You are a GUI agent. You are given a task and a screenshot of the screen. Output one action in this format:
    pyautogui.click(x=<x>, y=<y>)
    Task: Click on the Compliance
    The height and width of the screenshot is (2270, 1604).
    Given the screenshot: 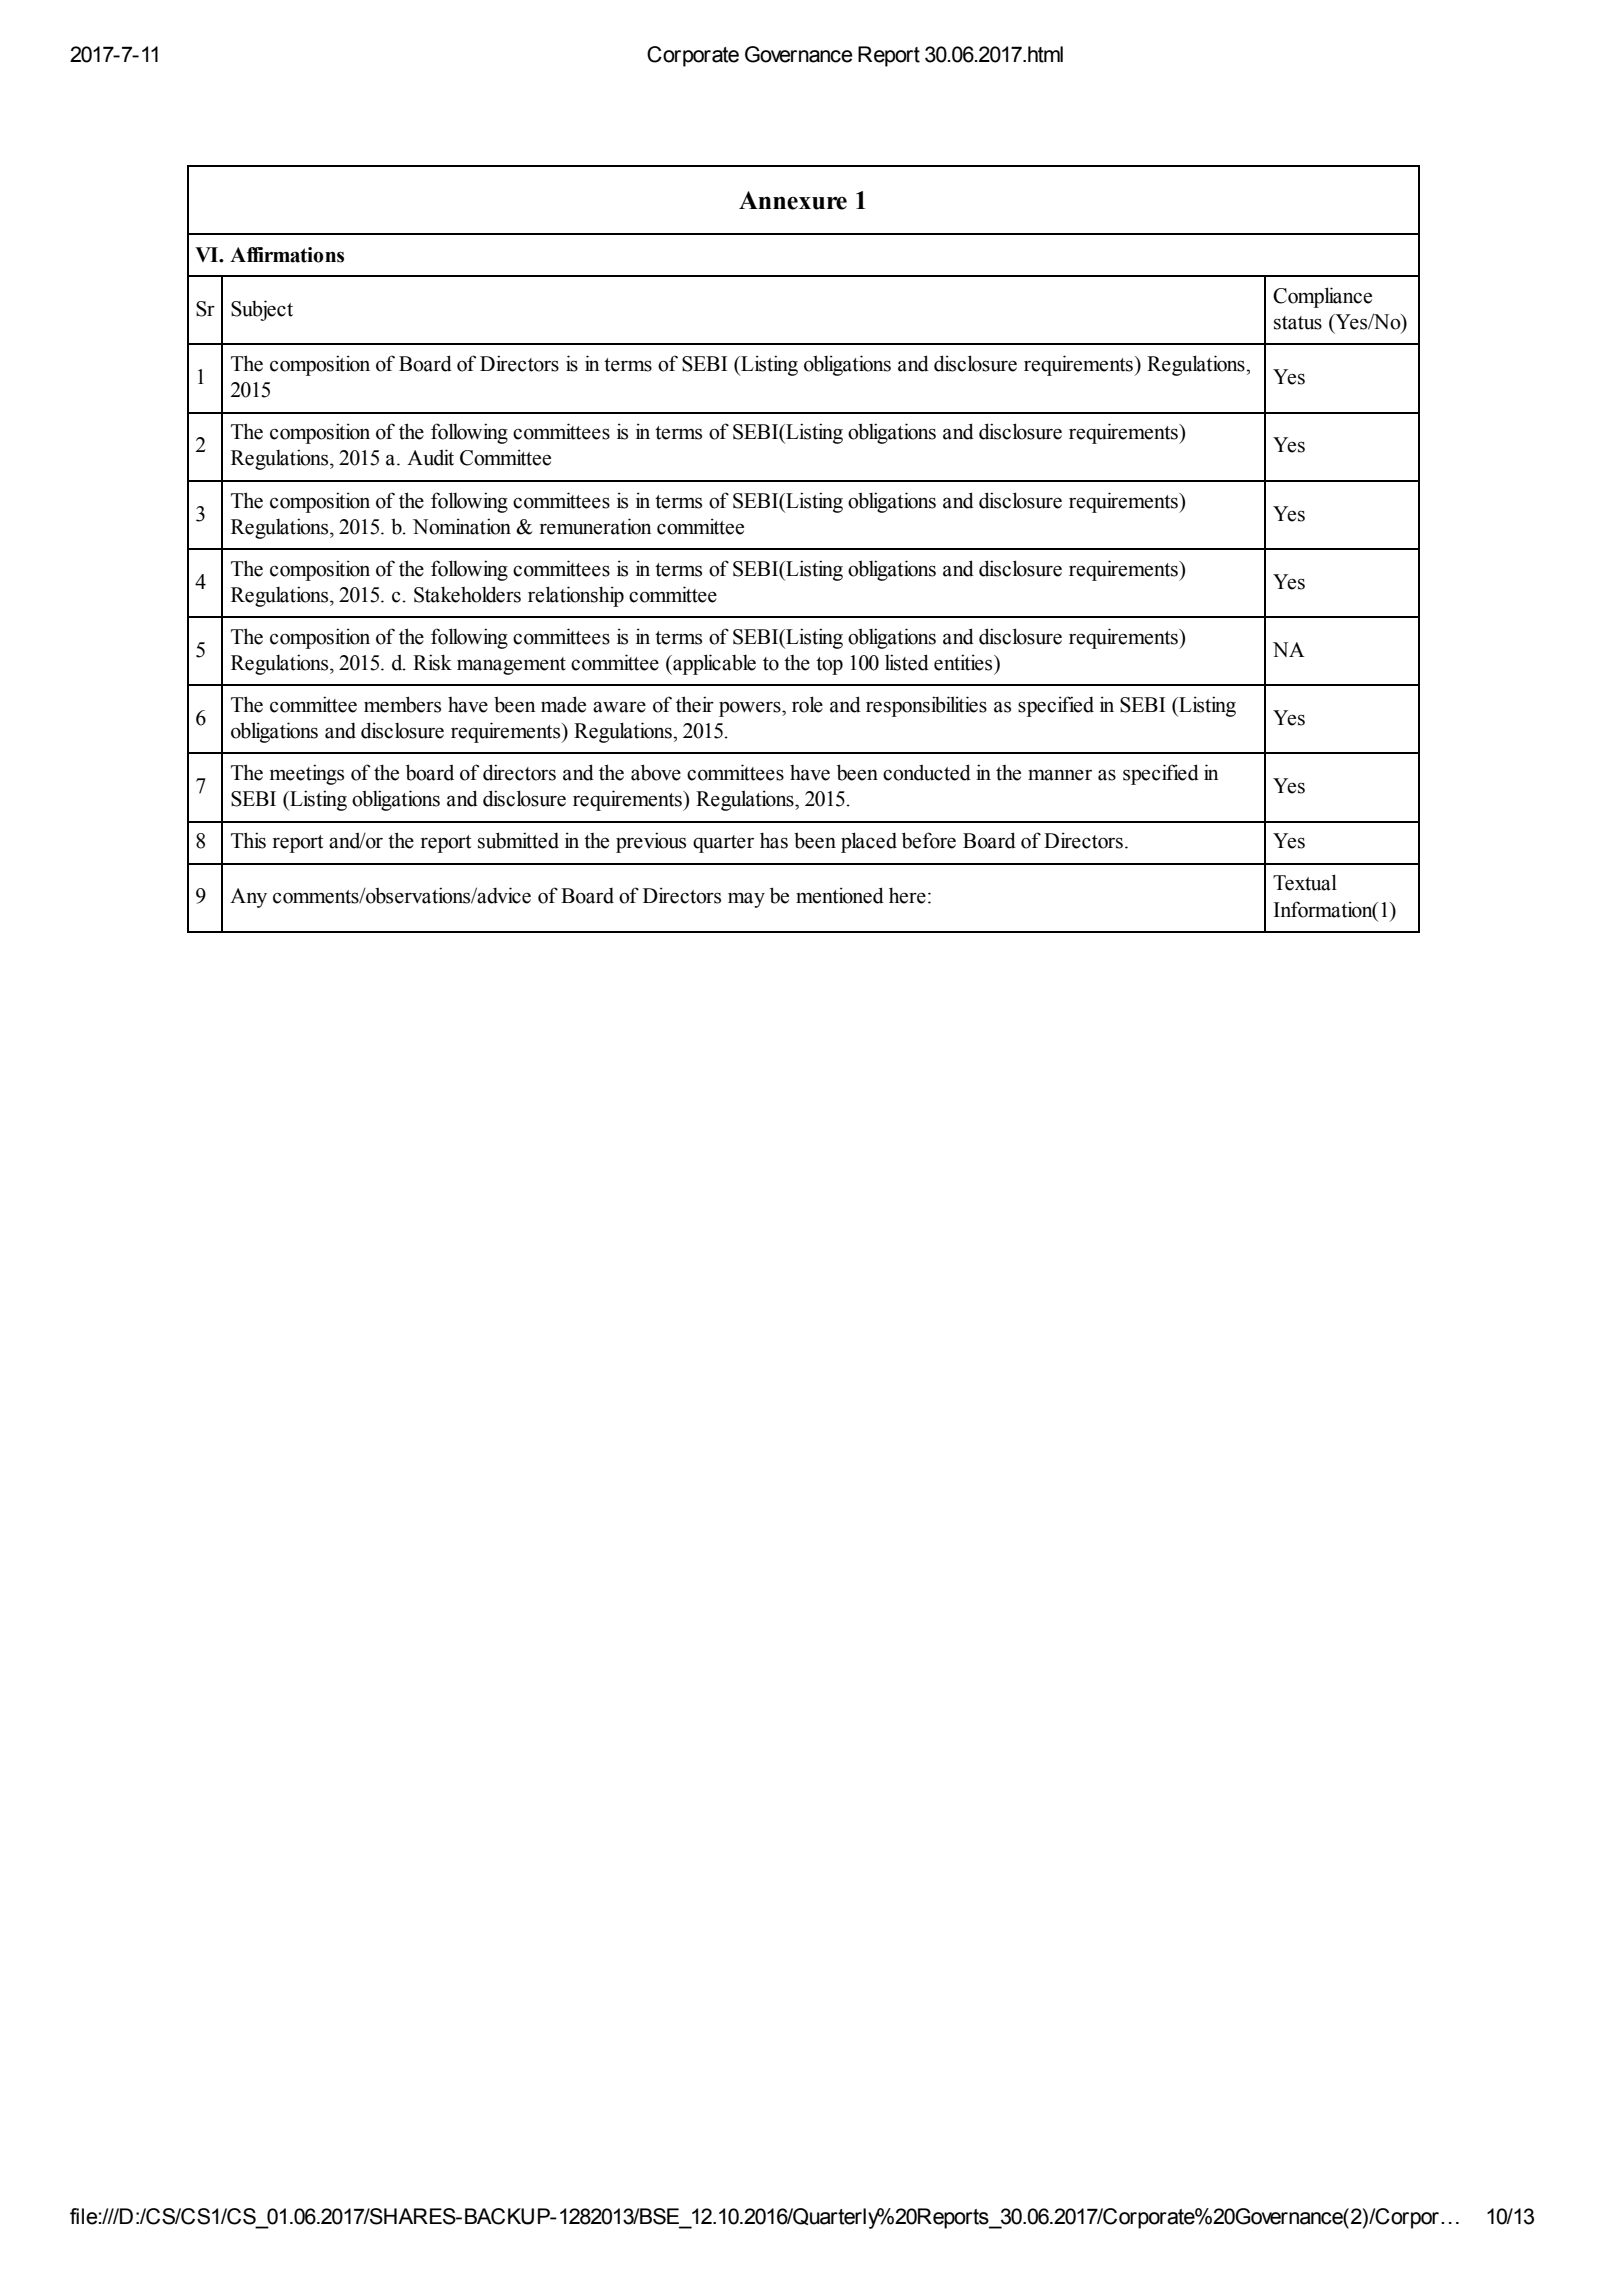 What is the action you would take?
    pyautogui.click(x=1322, y=297)
